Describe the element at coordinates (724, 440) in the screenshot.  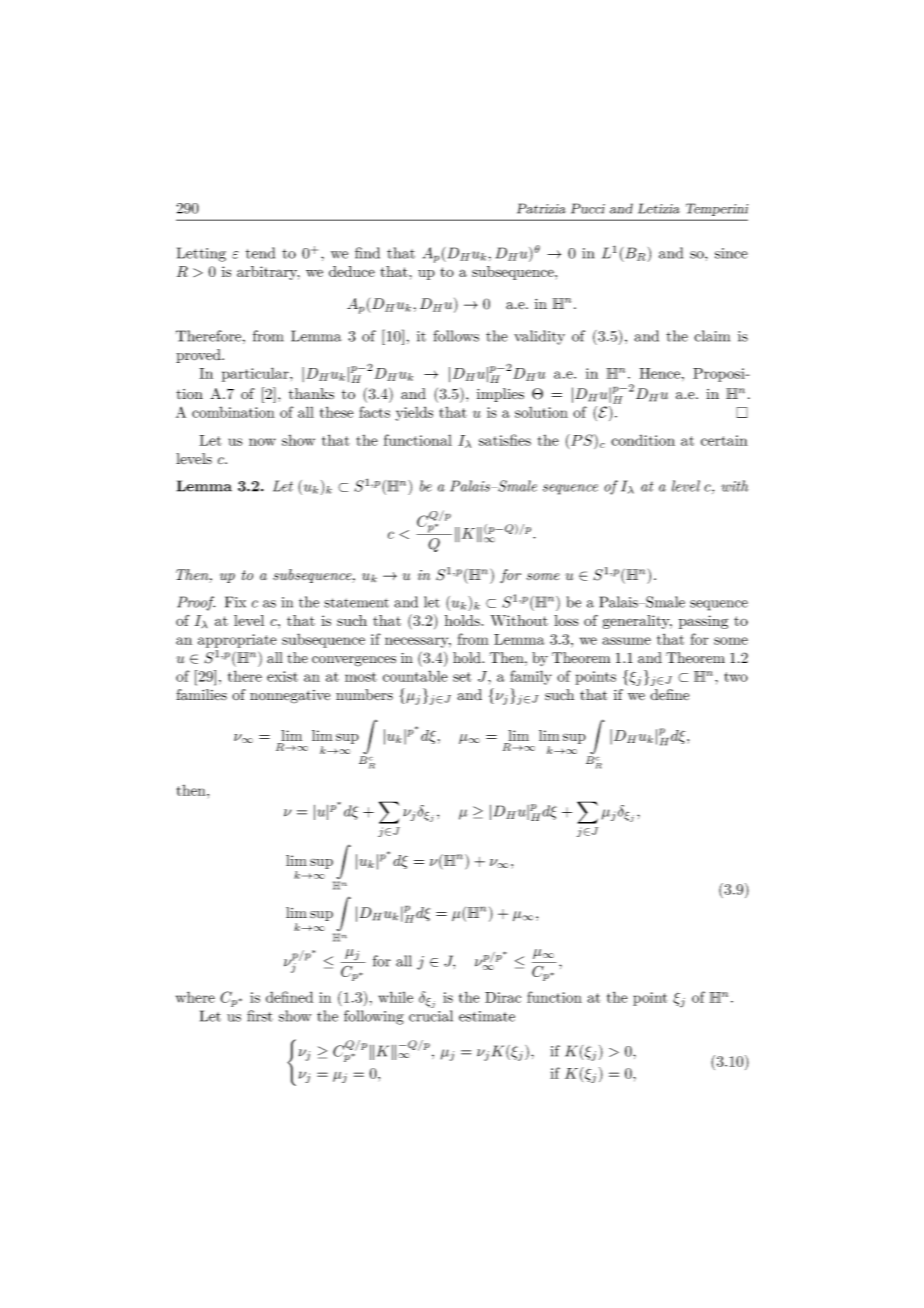
I see `certain` at that location.
